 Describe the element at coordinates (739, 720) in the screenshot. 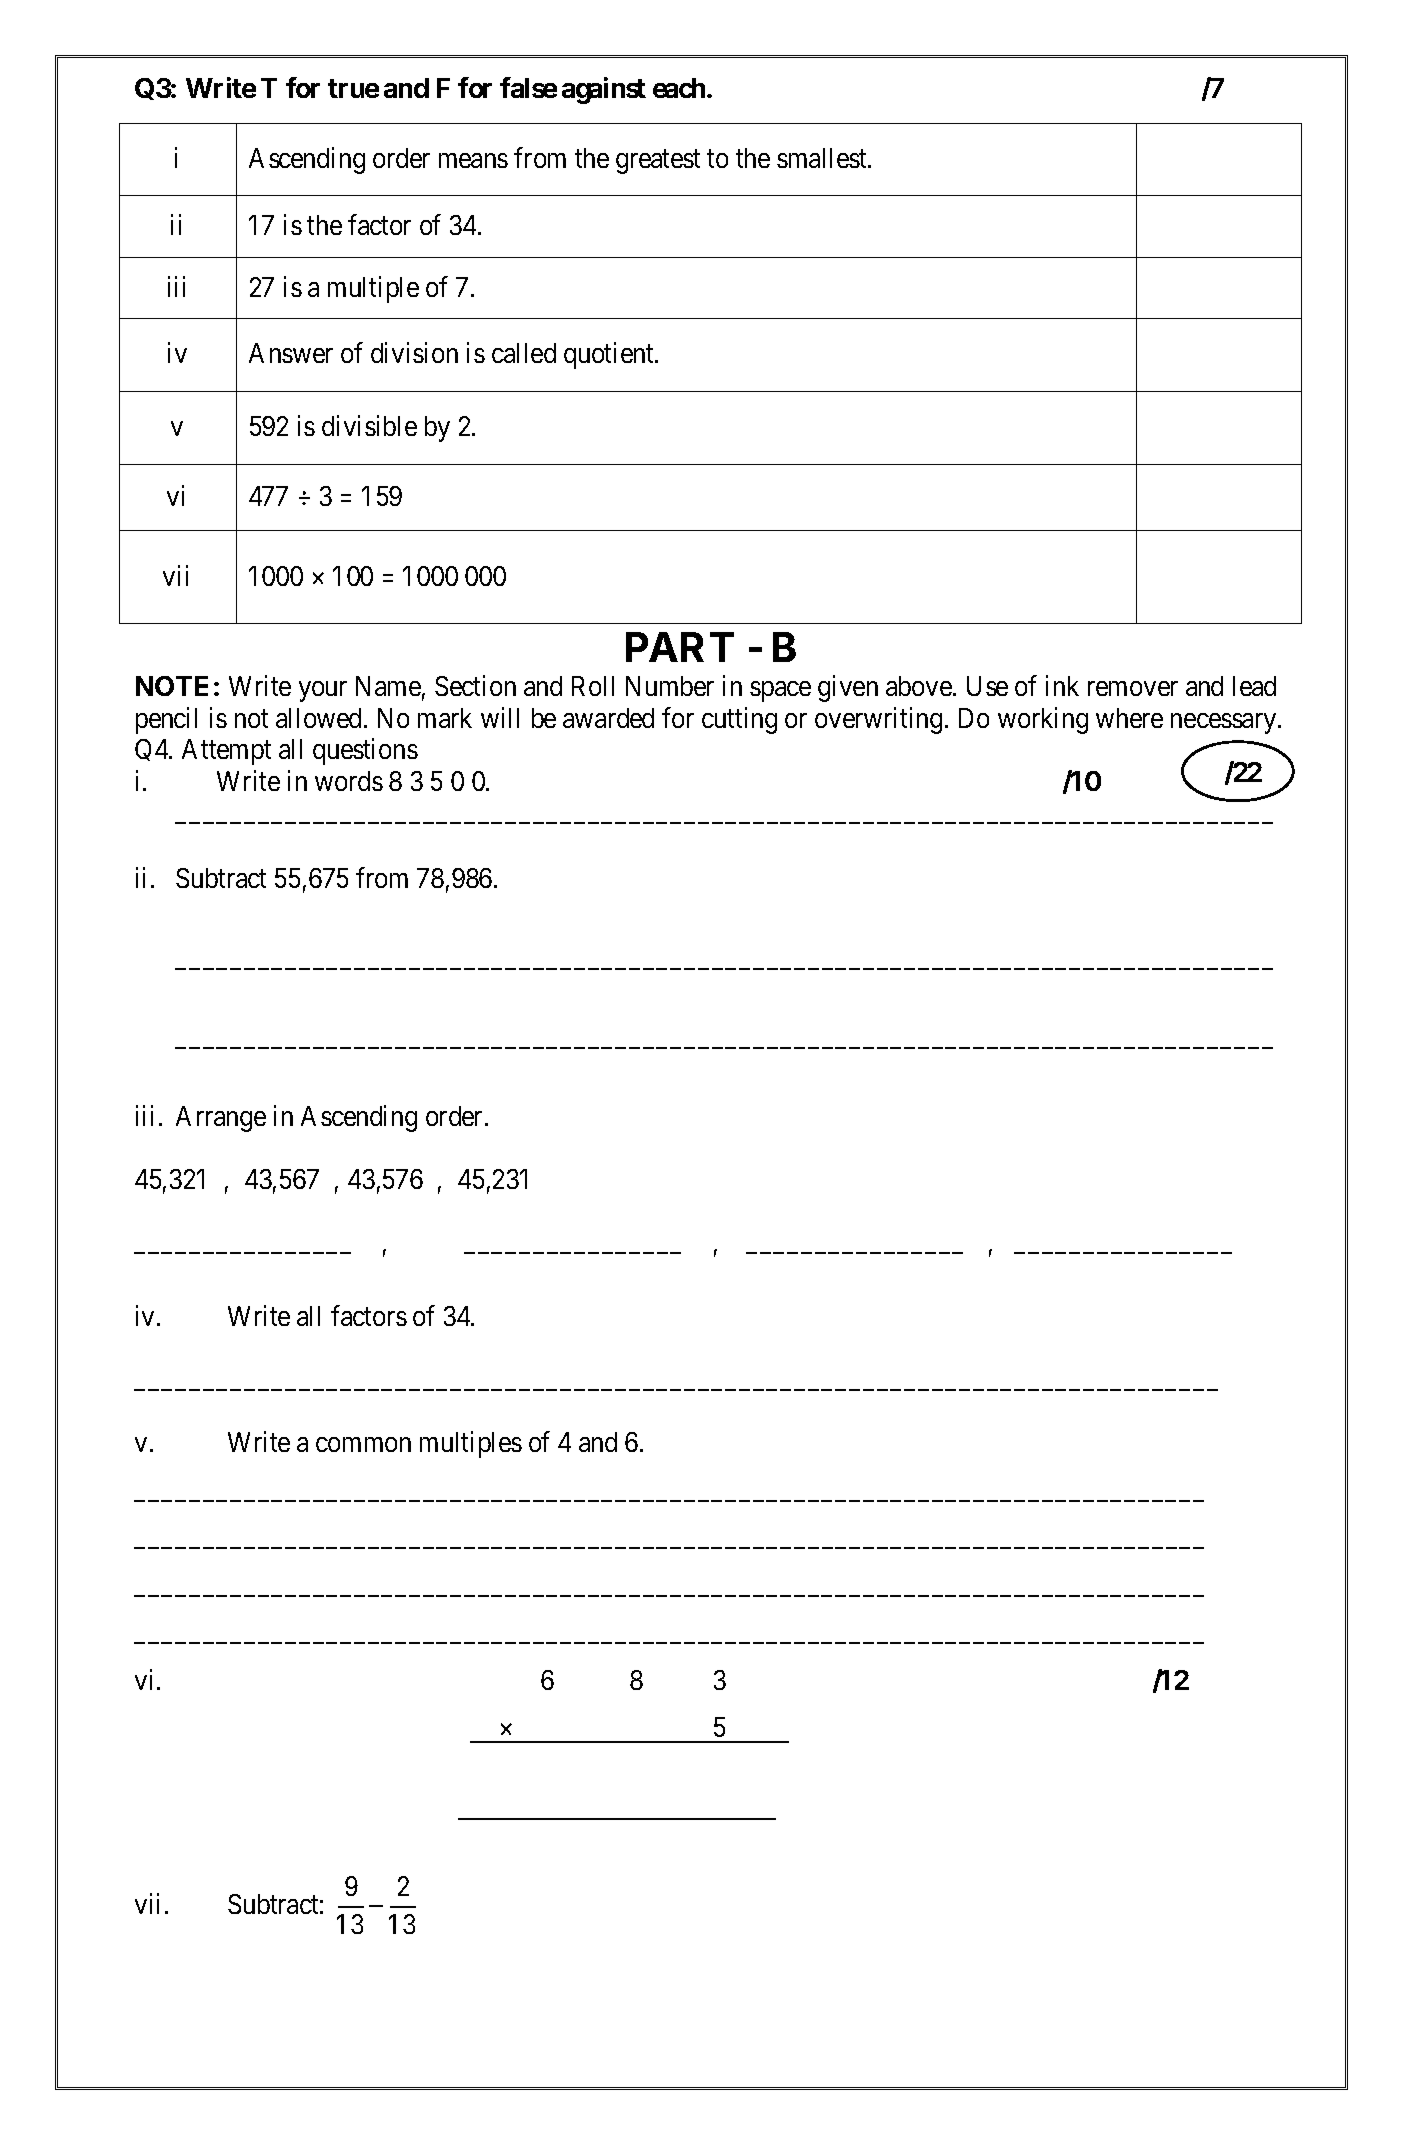

I see `cutting` at that location.
